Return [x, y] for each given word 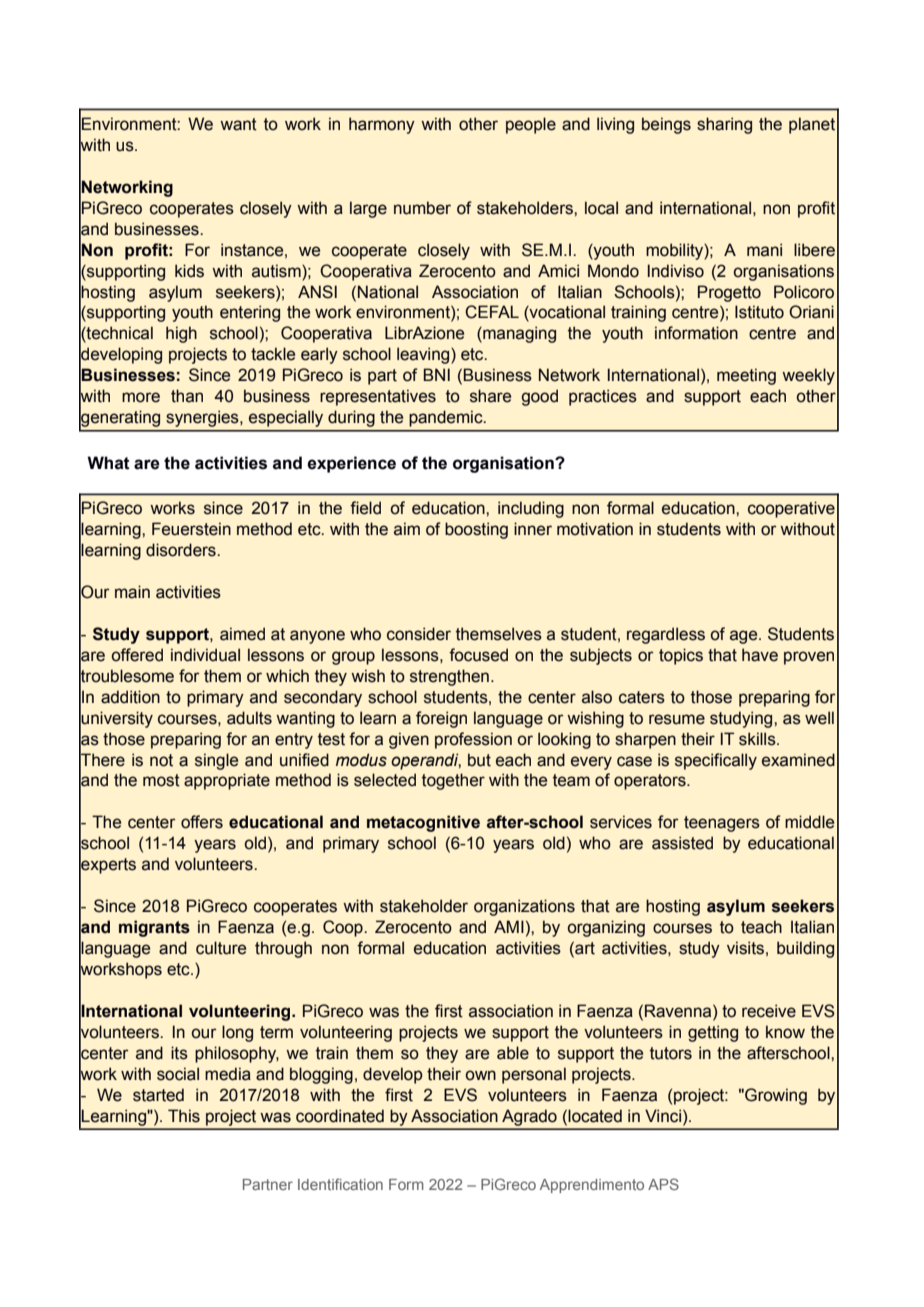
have [760, 655]
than [187, 396]
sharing [724, 125]
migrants [154, 928]
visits [745, 948]
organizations [524, 907]
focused [478, 655]
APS [663, 1184]
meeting [746, 376]
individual [205, 655]
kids [189, 271]
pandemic [447, 418]
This [184, 1116]
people [531, 125]
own [480, 1075]
